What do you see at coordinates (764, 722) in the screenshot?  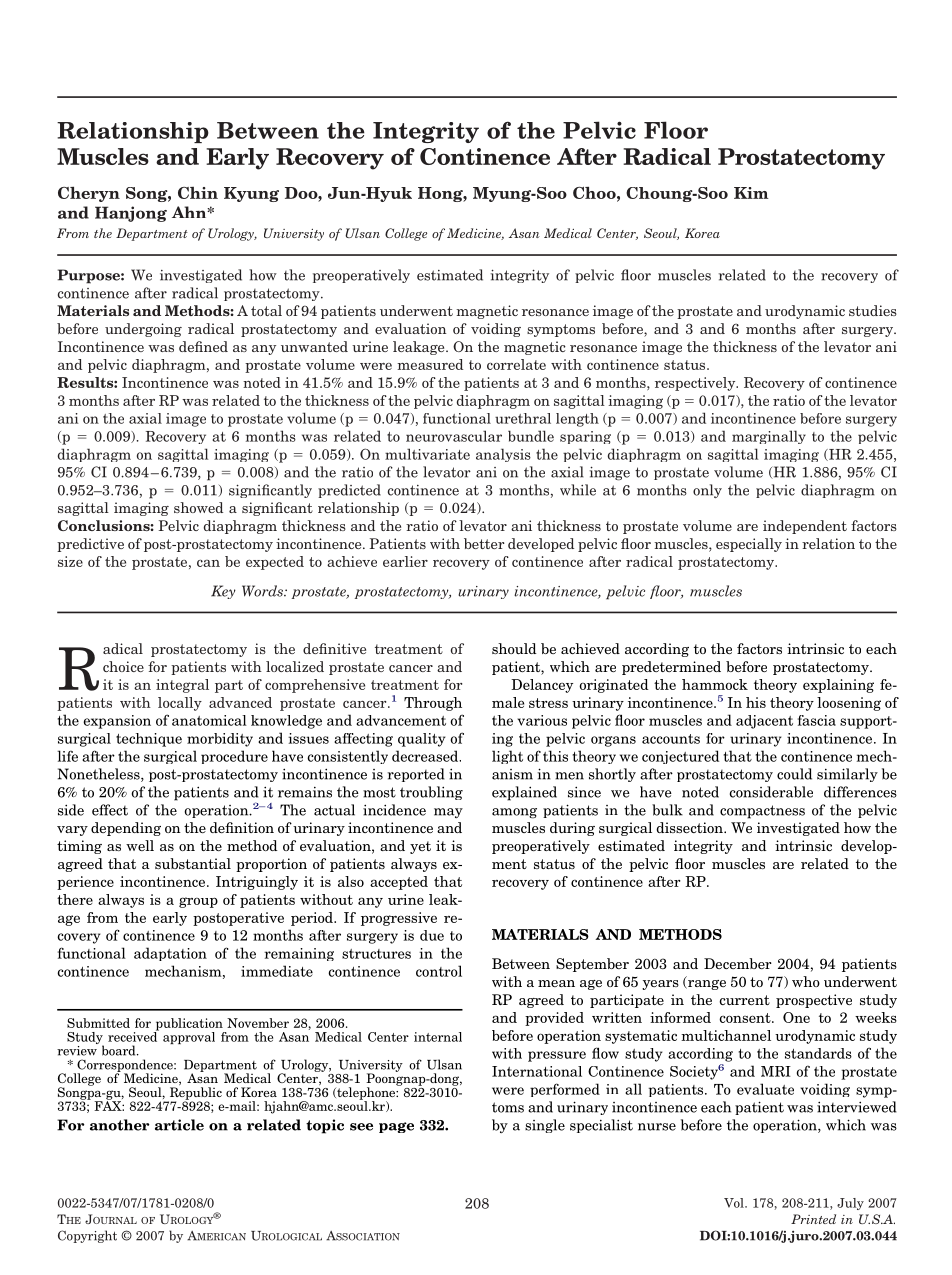 I see `adjacent` at bounding box center [764, 722].
